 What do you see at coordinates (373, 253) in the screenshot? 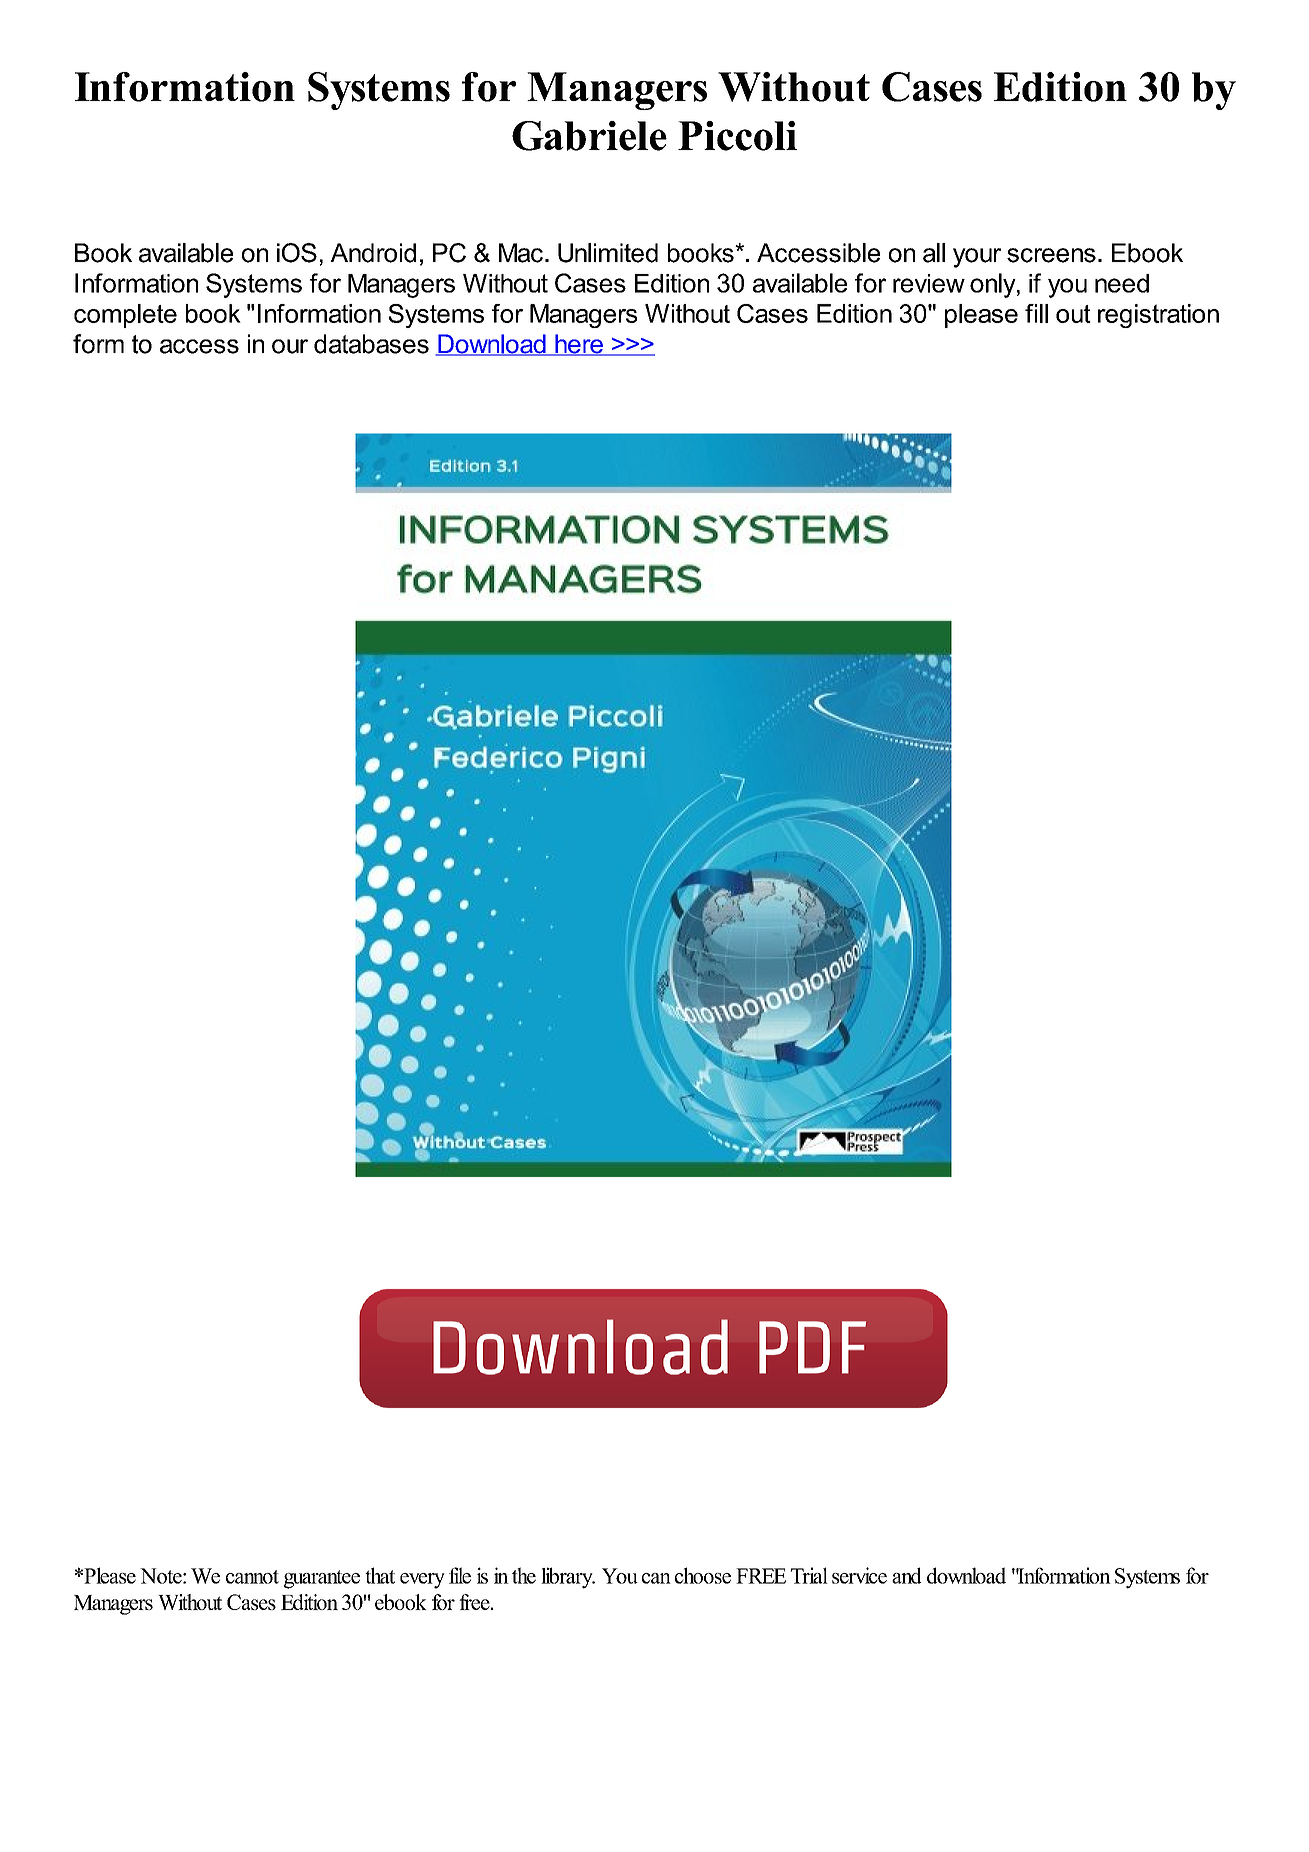
I see `Android` at bounding box center [373, 253].
